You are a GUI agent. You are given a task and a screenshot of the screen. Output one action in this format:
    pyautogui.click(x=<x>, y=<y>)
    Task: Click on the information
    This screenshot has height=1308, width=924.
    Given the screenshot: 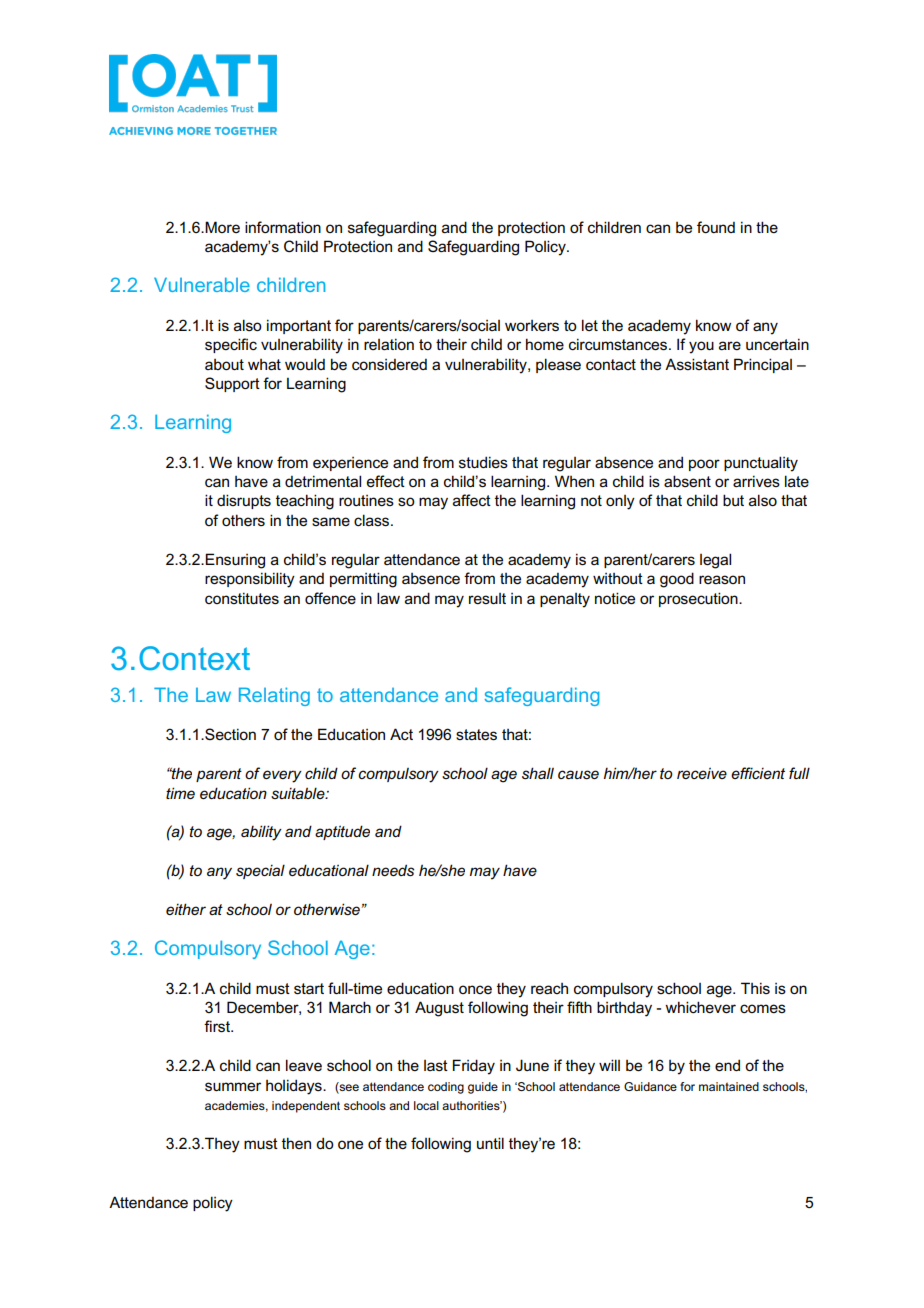 What is the action you would take?
    pyautogui.click(x=283, y=227)
